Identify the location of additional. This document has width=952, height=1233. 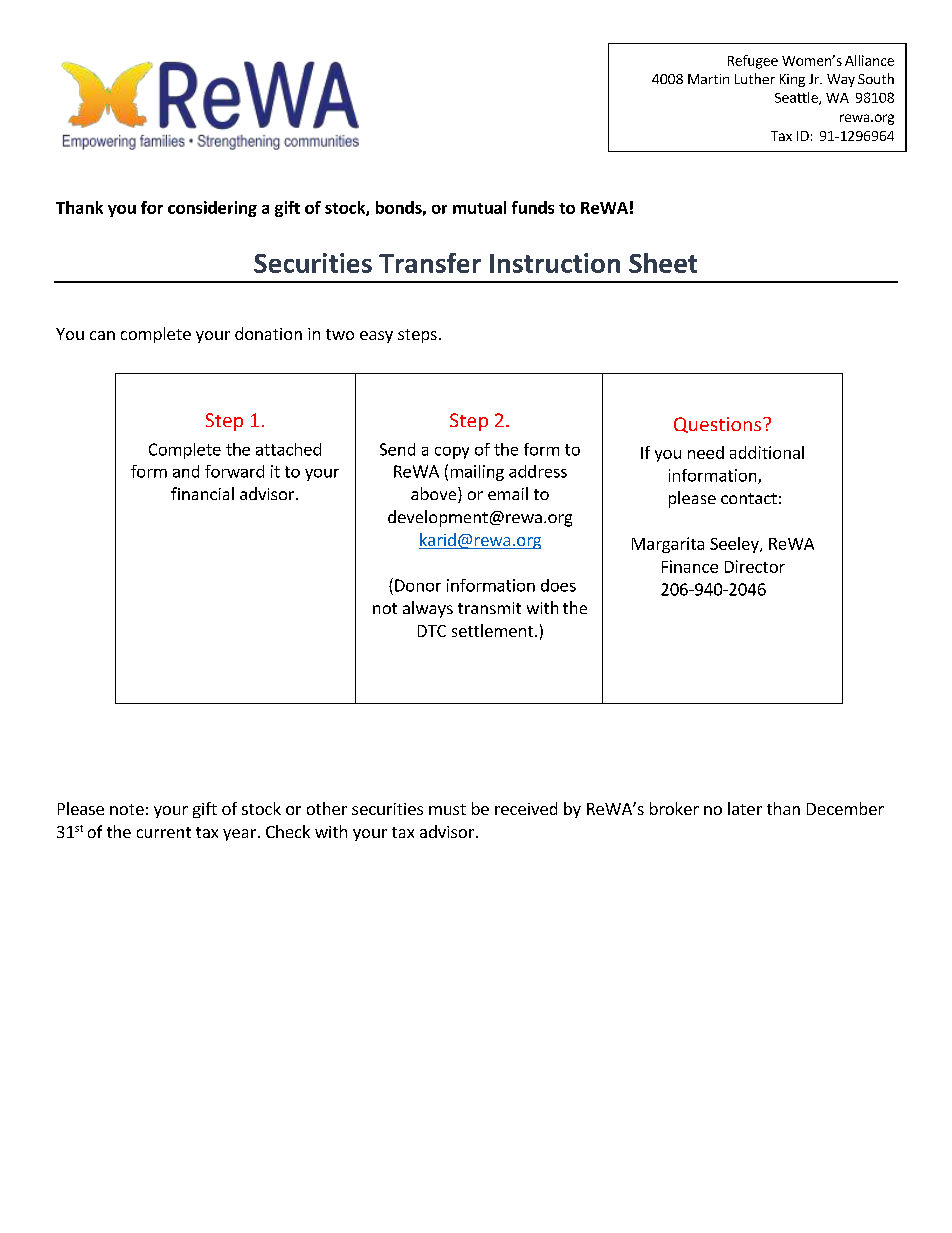
(767, 452).
